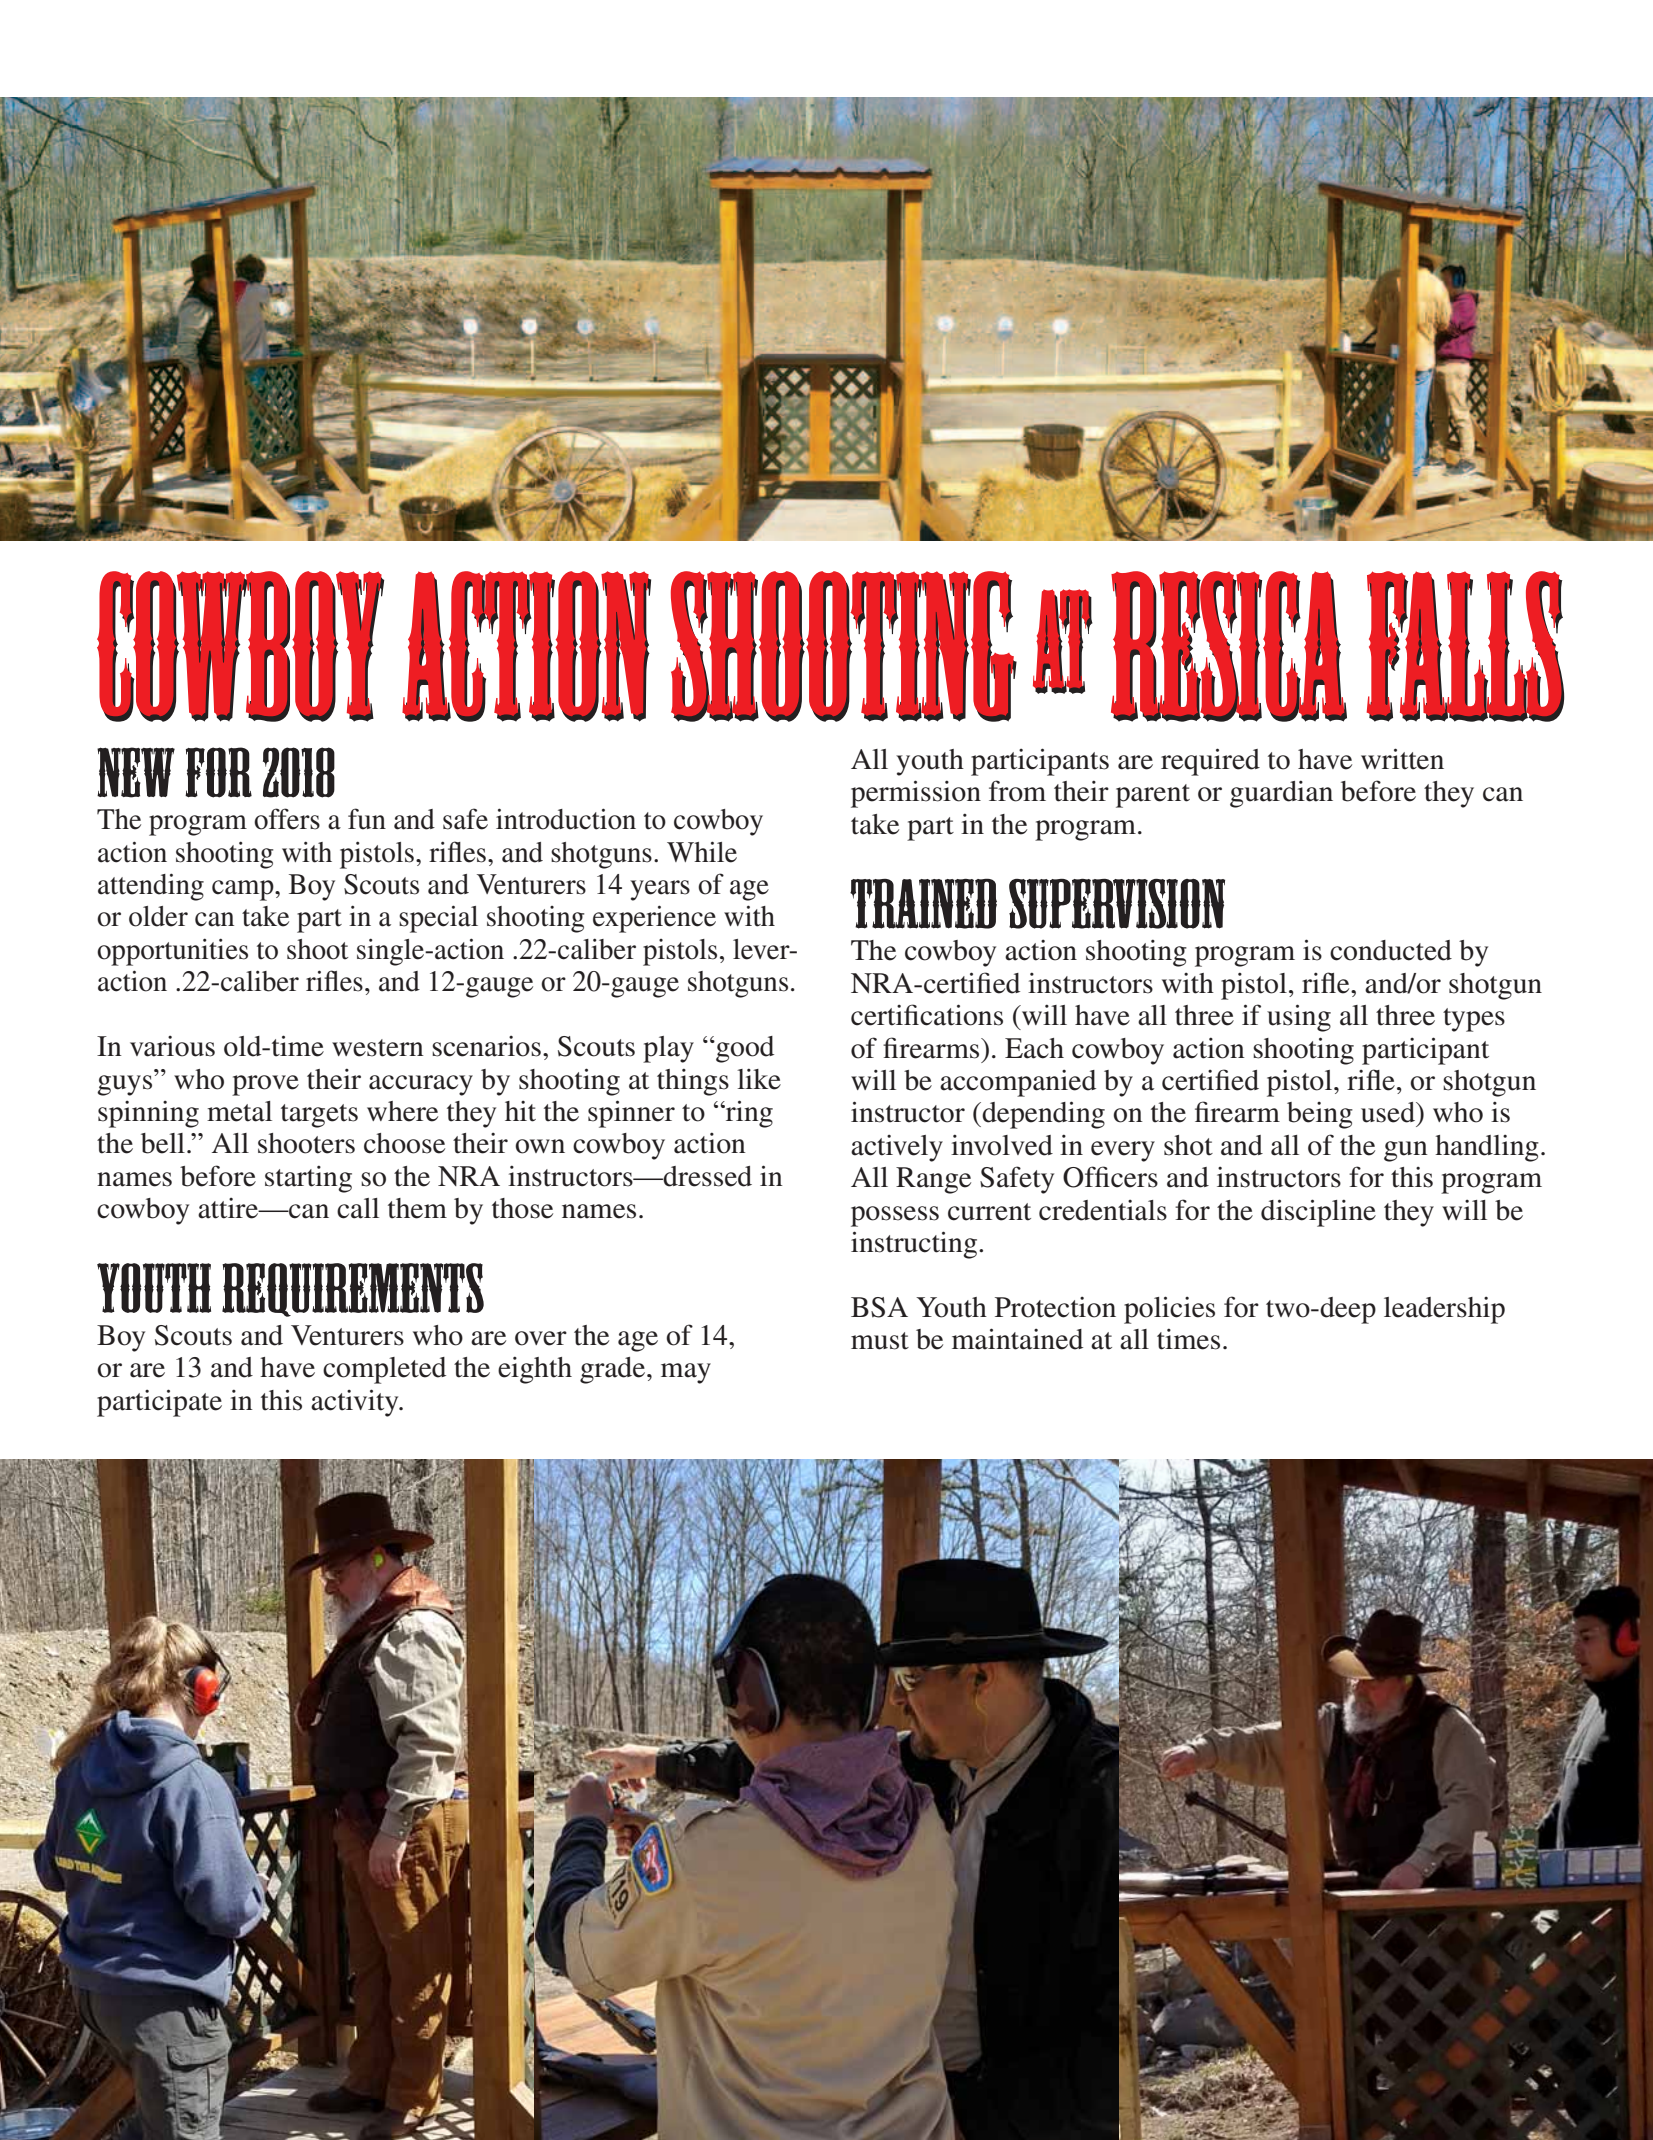  What do you see at coordinates (916, 794) in the image?
I see `permission` at bounding box center [916, 794].
